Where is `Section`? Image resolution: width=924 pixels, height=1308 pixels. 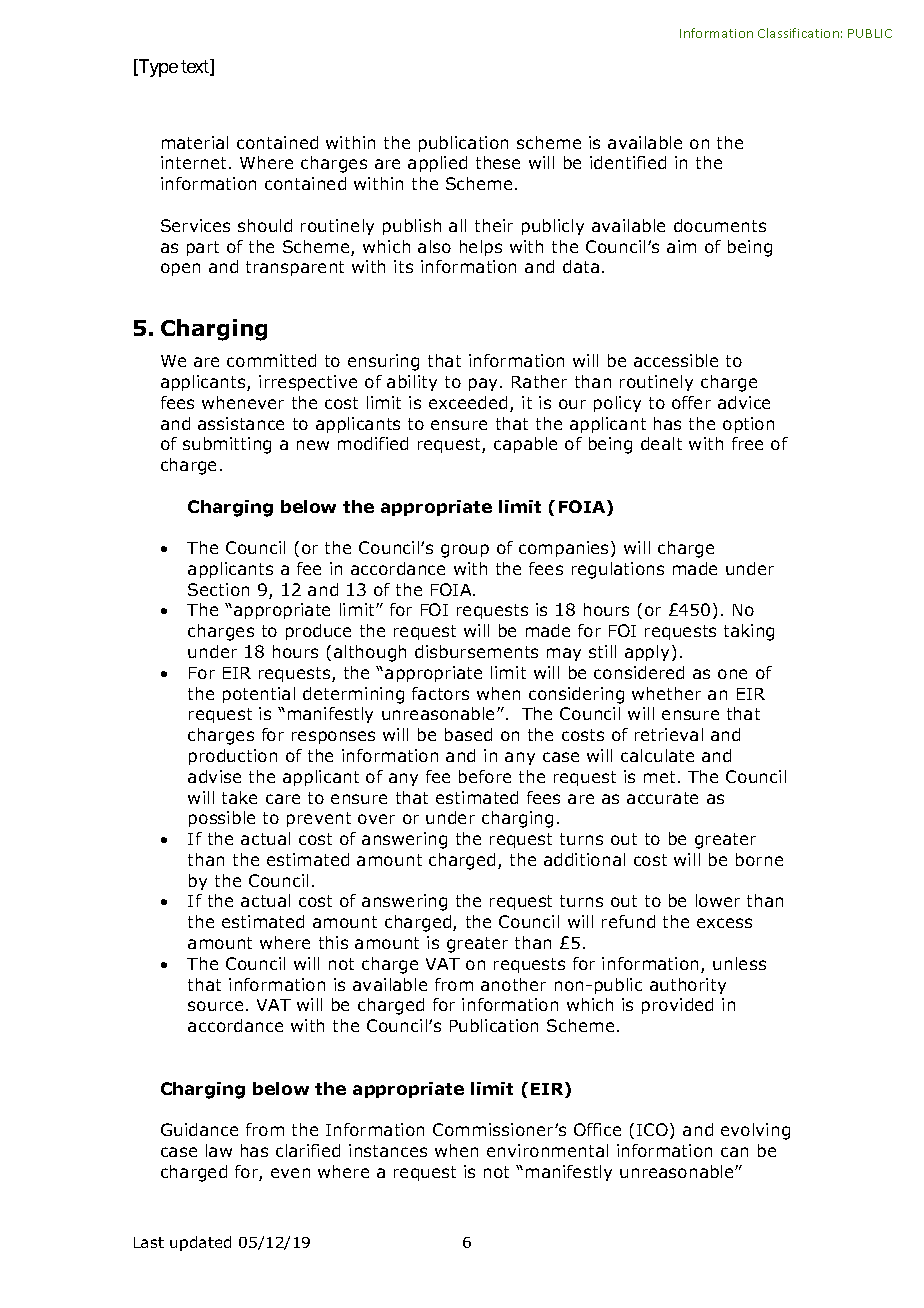
Section is located at coordinates (218, 589).
